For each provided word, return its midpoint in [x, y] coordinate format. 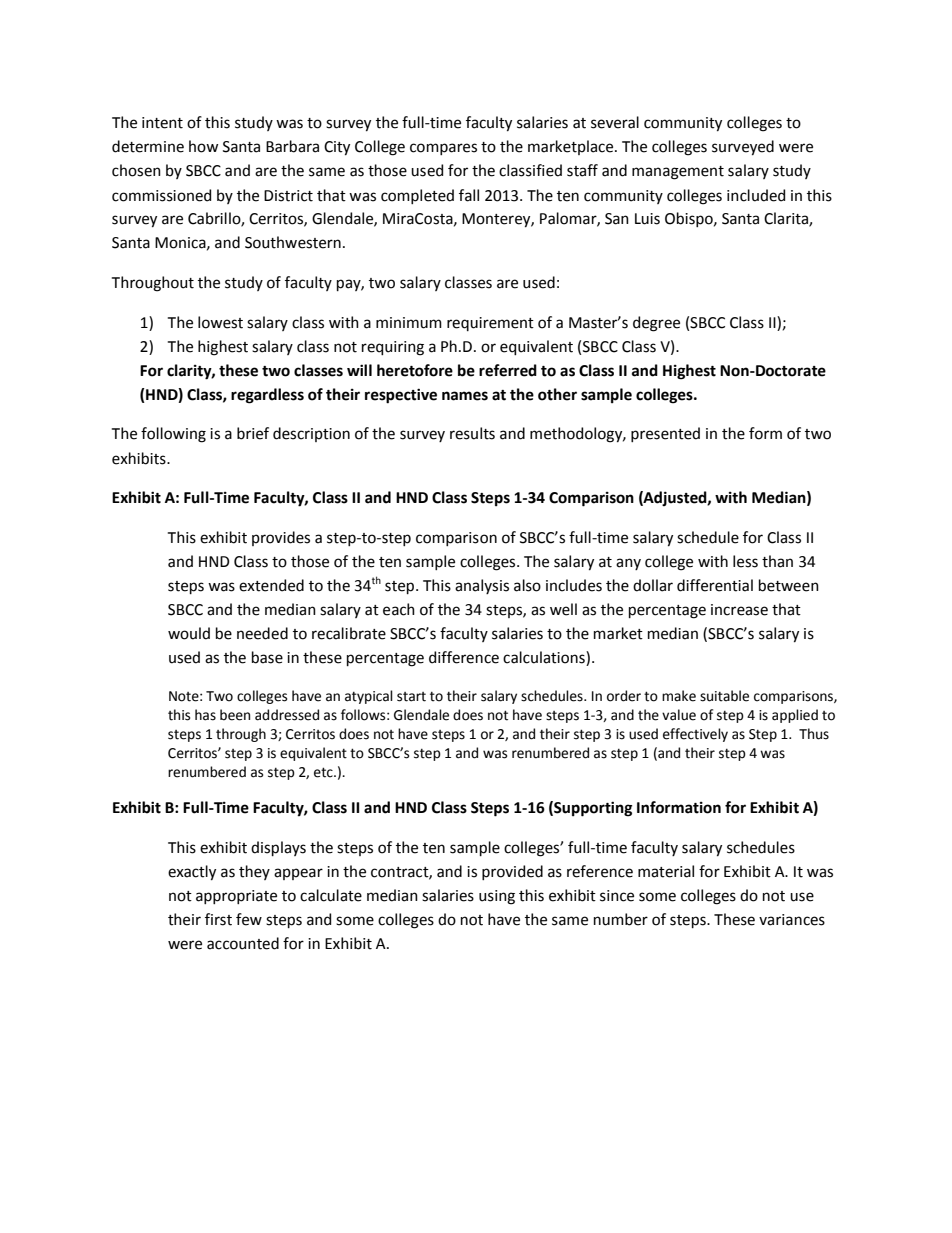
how [203, 146]
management [678, 173]
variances [792, 920]
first [218, 919]
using [497, 897]
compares [443, 149]
